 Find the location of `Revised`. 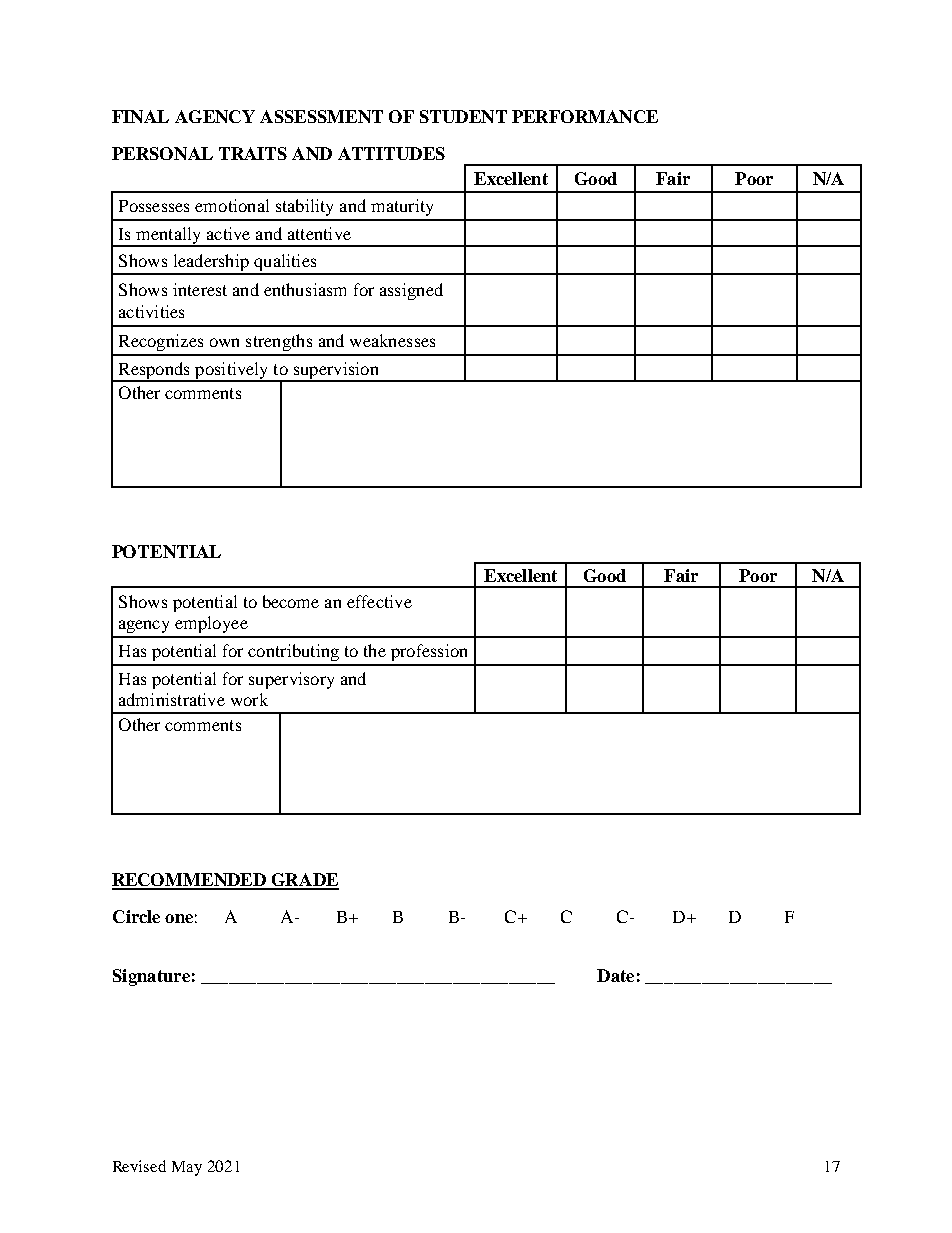

Revised is located at coordinates (139, 1166).
